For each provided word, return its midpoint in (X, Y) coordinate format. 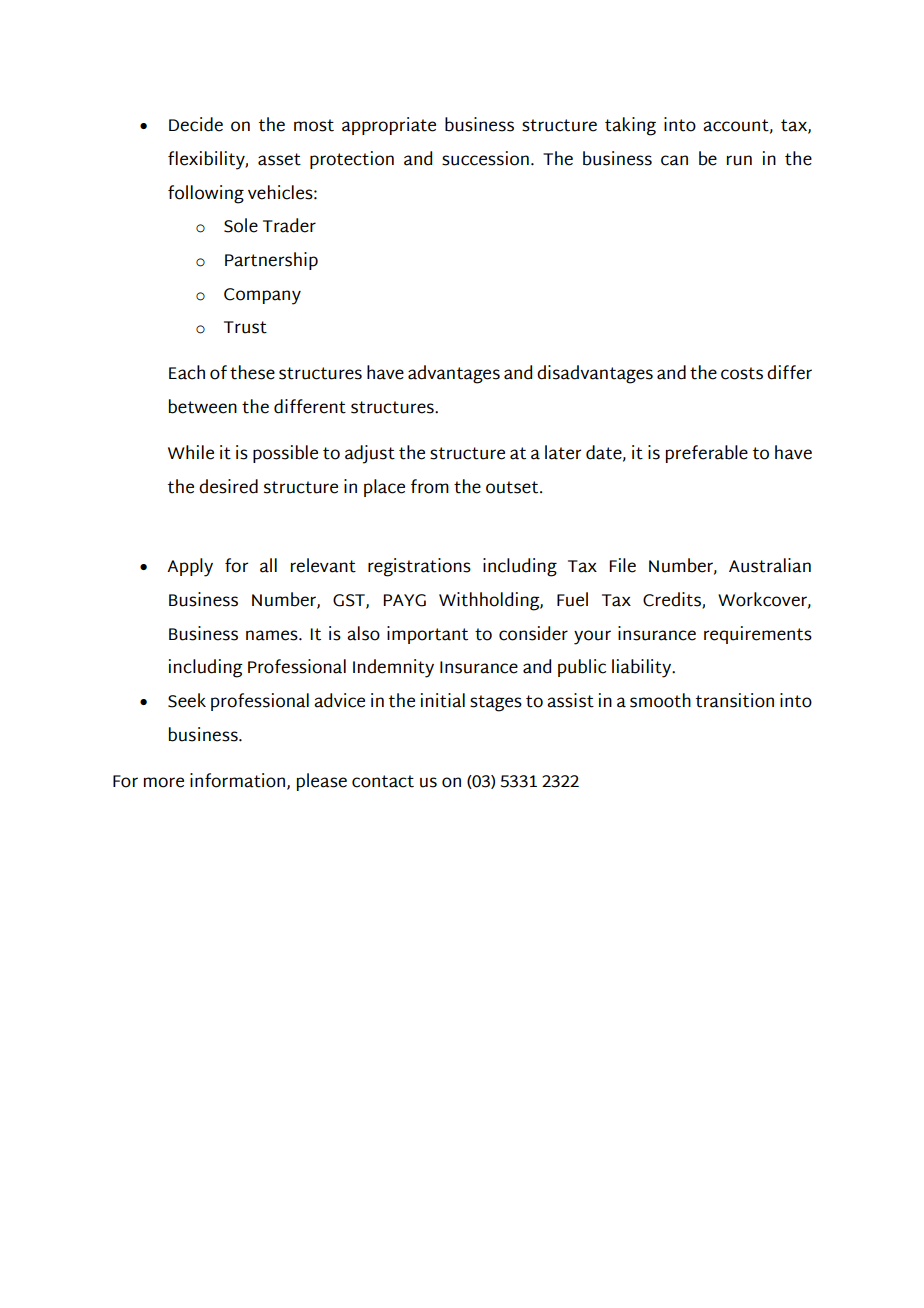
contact (383, 781)
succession (485, 158)
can (674, 160)
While (191, 452)
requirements (758, 635)
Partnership (271, 261)
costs (742, 373)
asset (279, 159)
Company (262, 296)
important (427, 635)
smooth (660, 700)
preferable (707, 454)
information (239, 781)
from (430, 486)
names (273, 635)
